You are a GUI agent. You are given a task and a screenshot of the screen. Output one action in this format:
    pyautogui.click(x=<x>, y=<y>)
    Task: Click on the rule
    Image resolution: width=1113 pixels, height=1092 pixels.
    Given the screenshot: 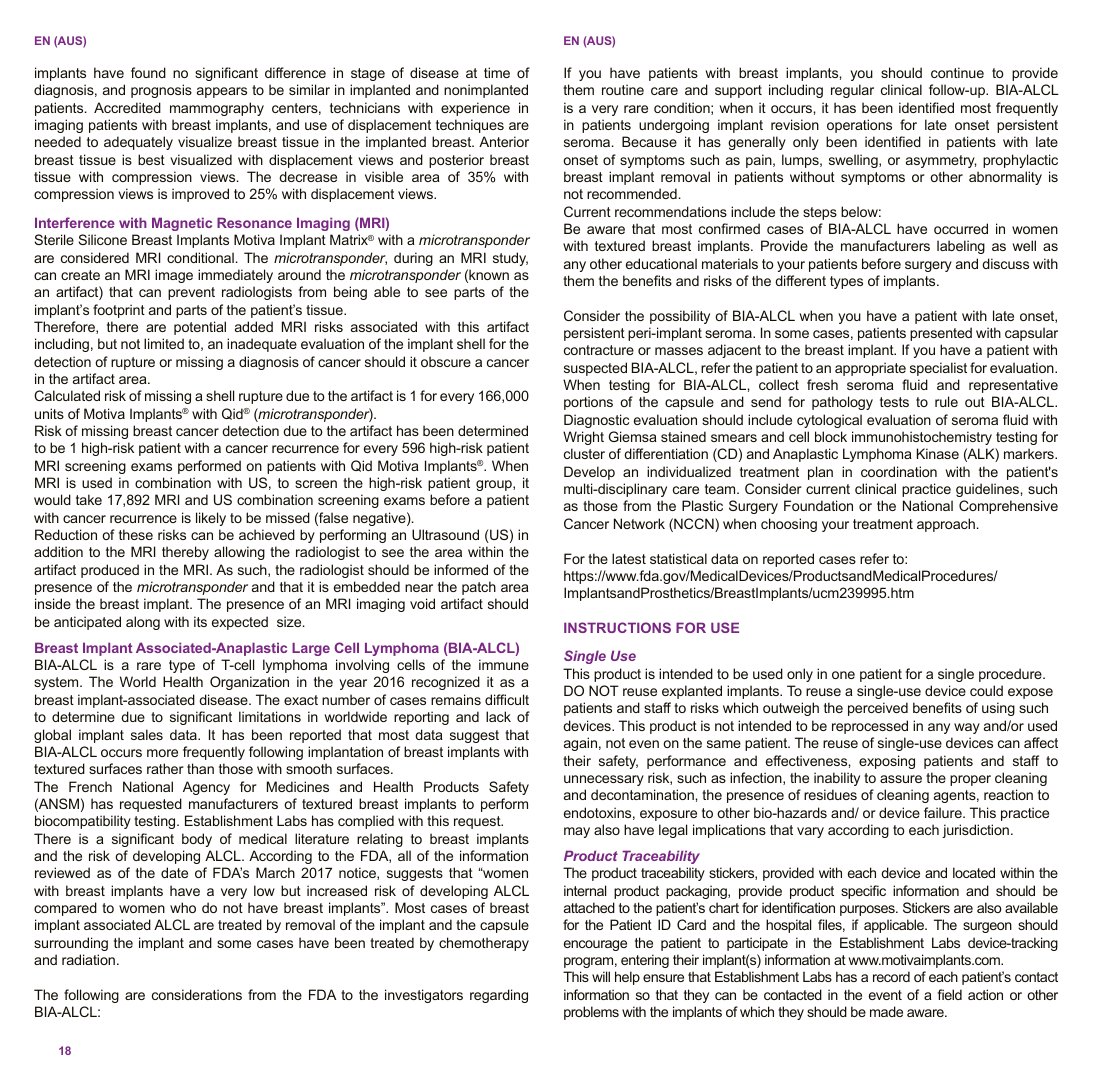 What is the action you would take?
    pyautogui.click(x=946, y=401)
